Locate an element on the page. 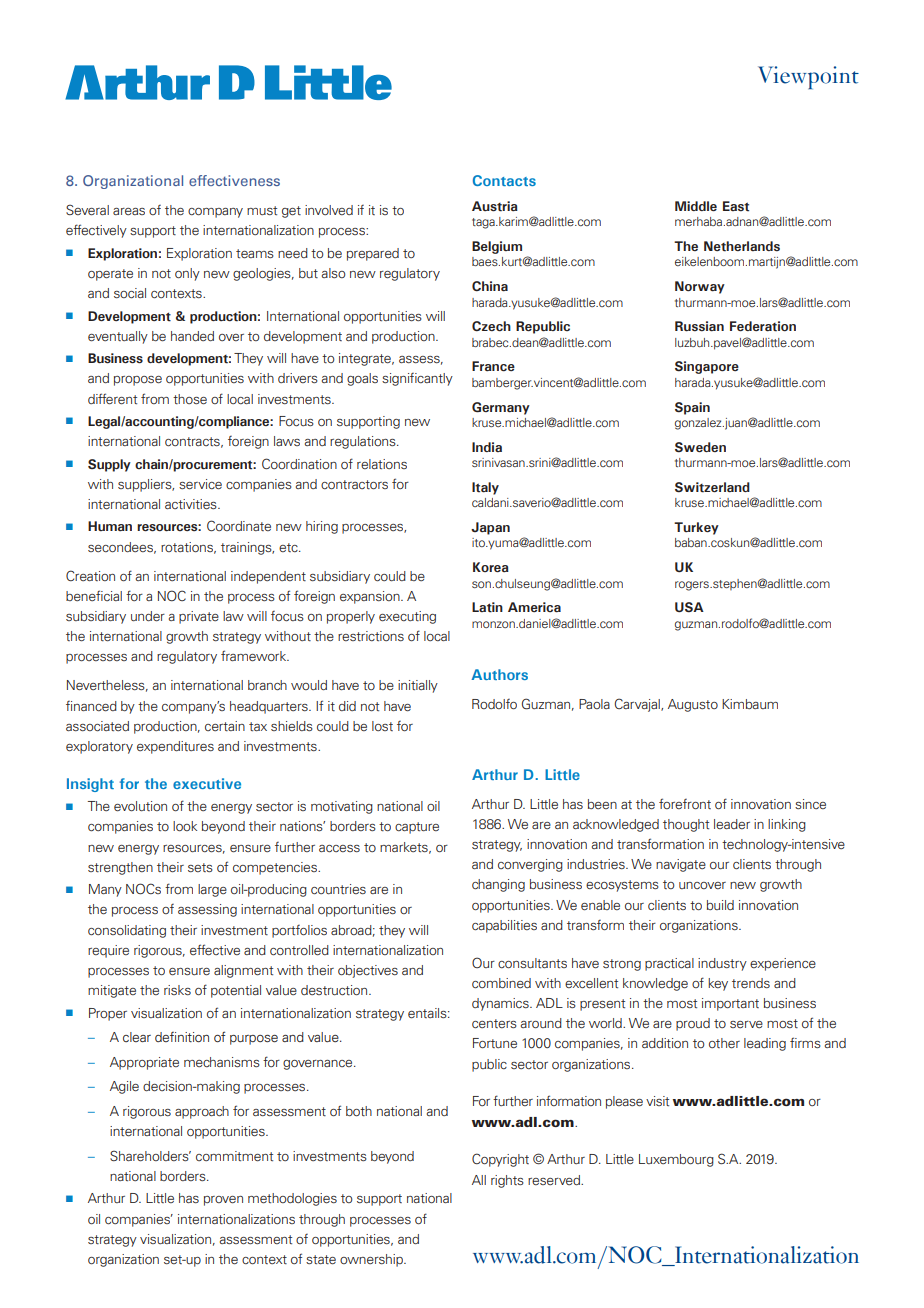 Image resolution: width=924 pixels, height=1308 pixels. Czech is located at coordinates (491, 326).
